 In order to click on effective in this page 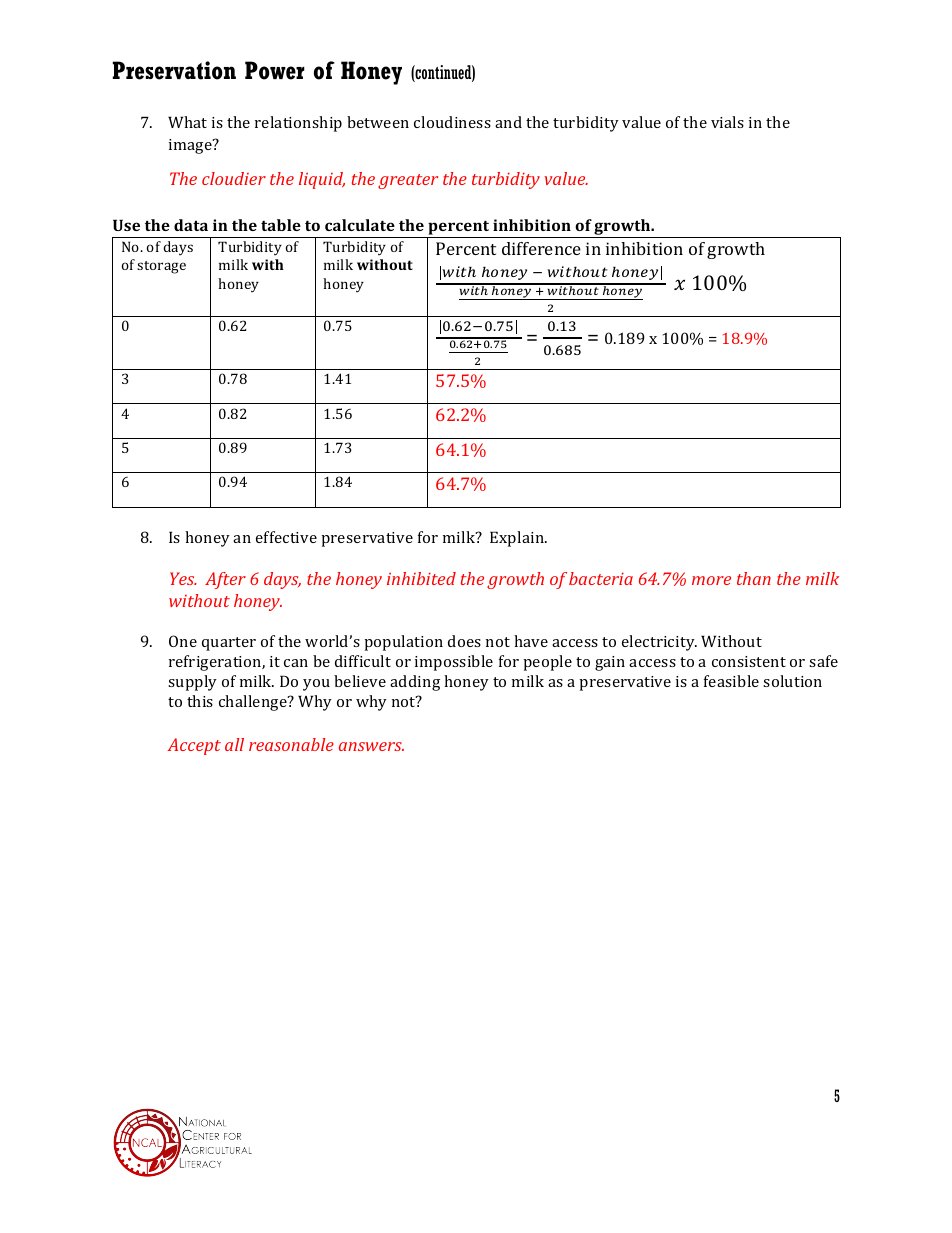, I will do `click(286, 537)`.
